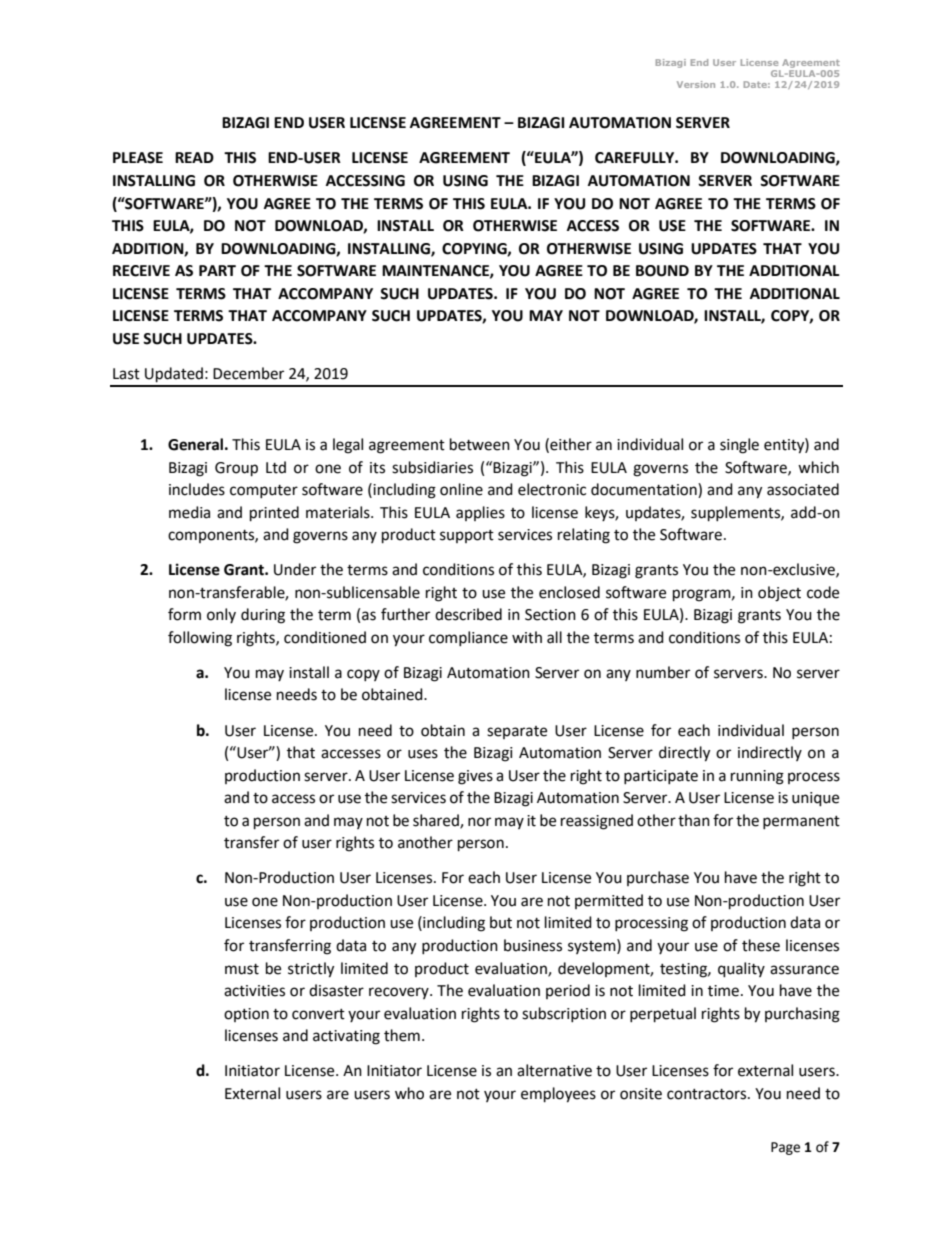 The width and height of the image is (952, 1233). What do you see at coordinates (694, 820) in the image?
I see `than` at bounding box center [694, 820].
